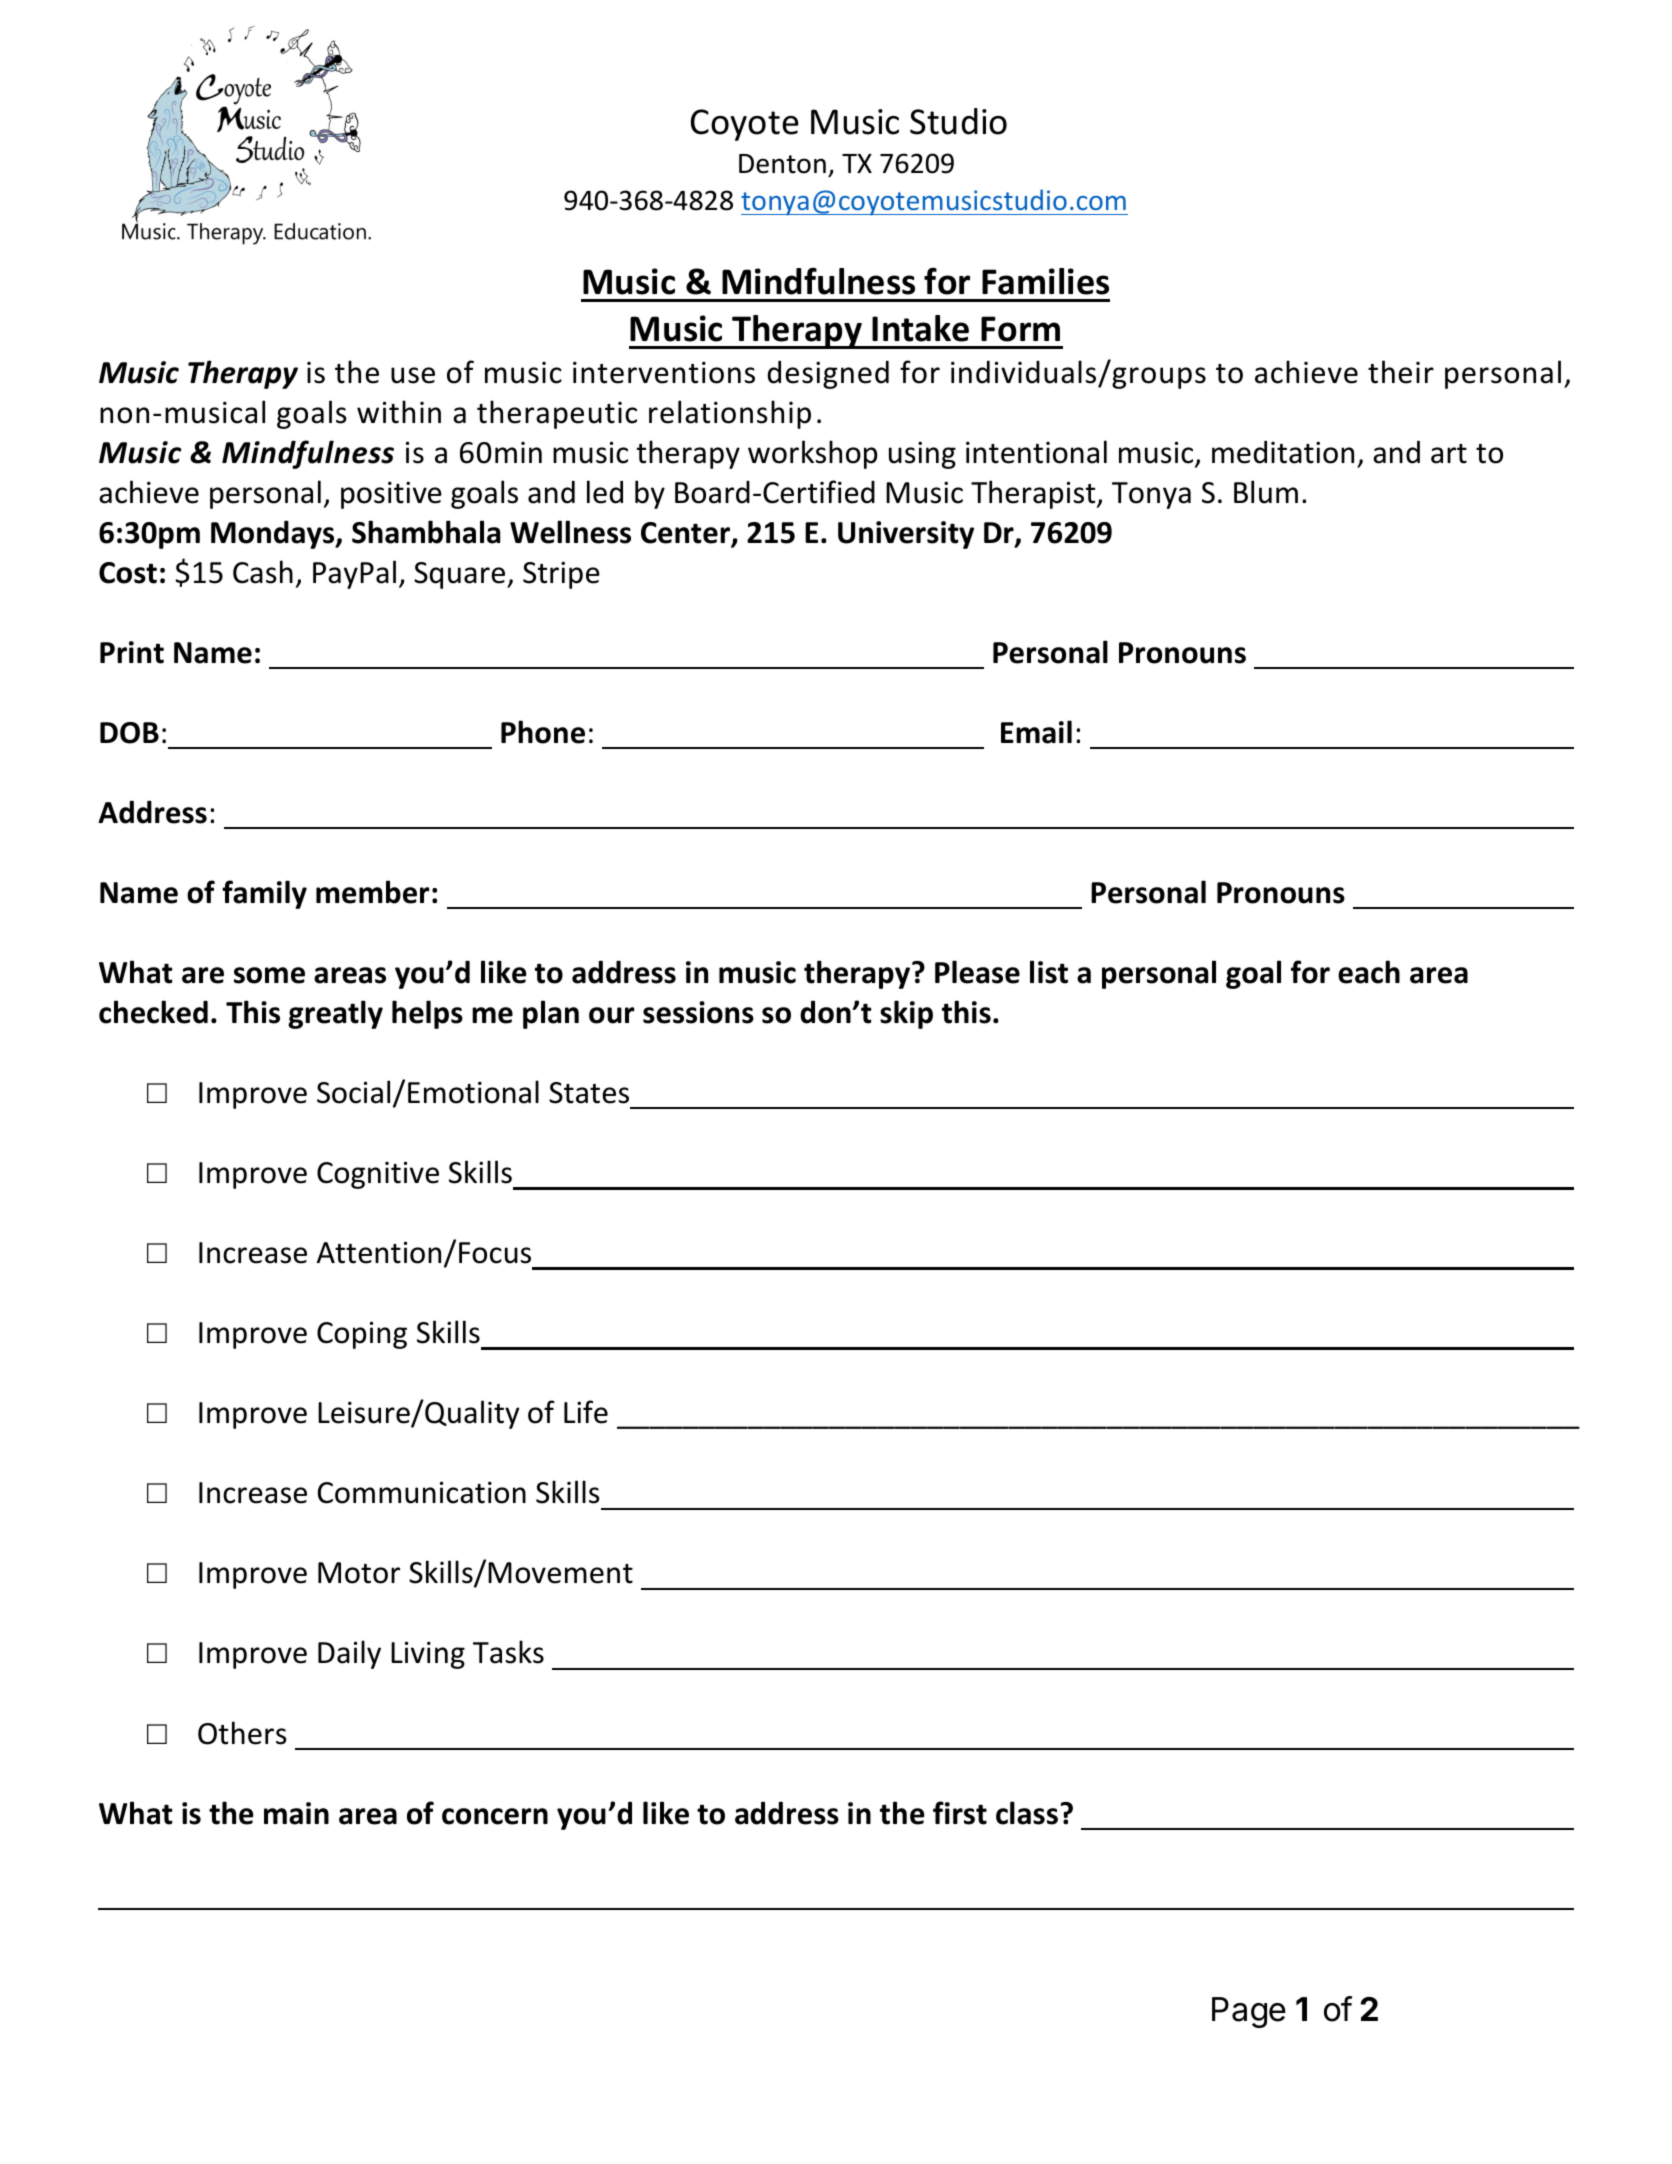  I want to click on each, so click(1369, 972).
